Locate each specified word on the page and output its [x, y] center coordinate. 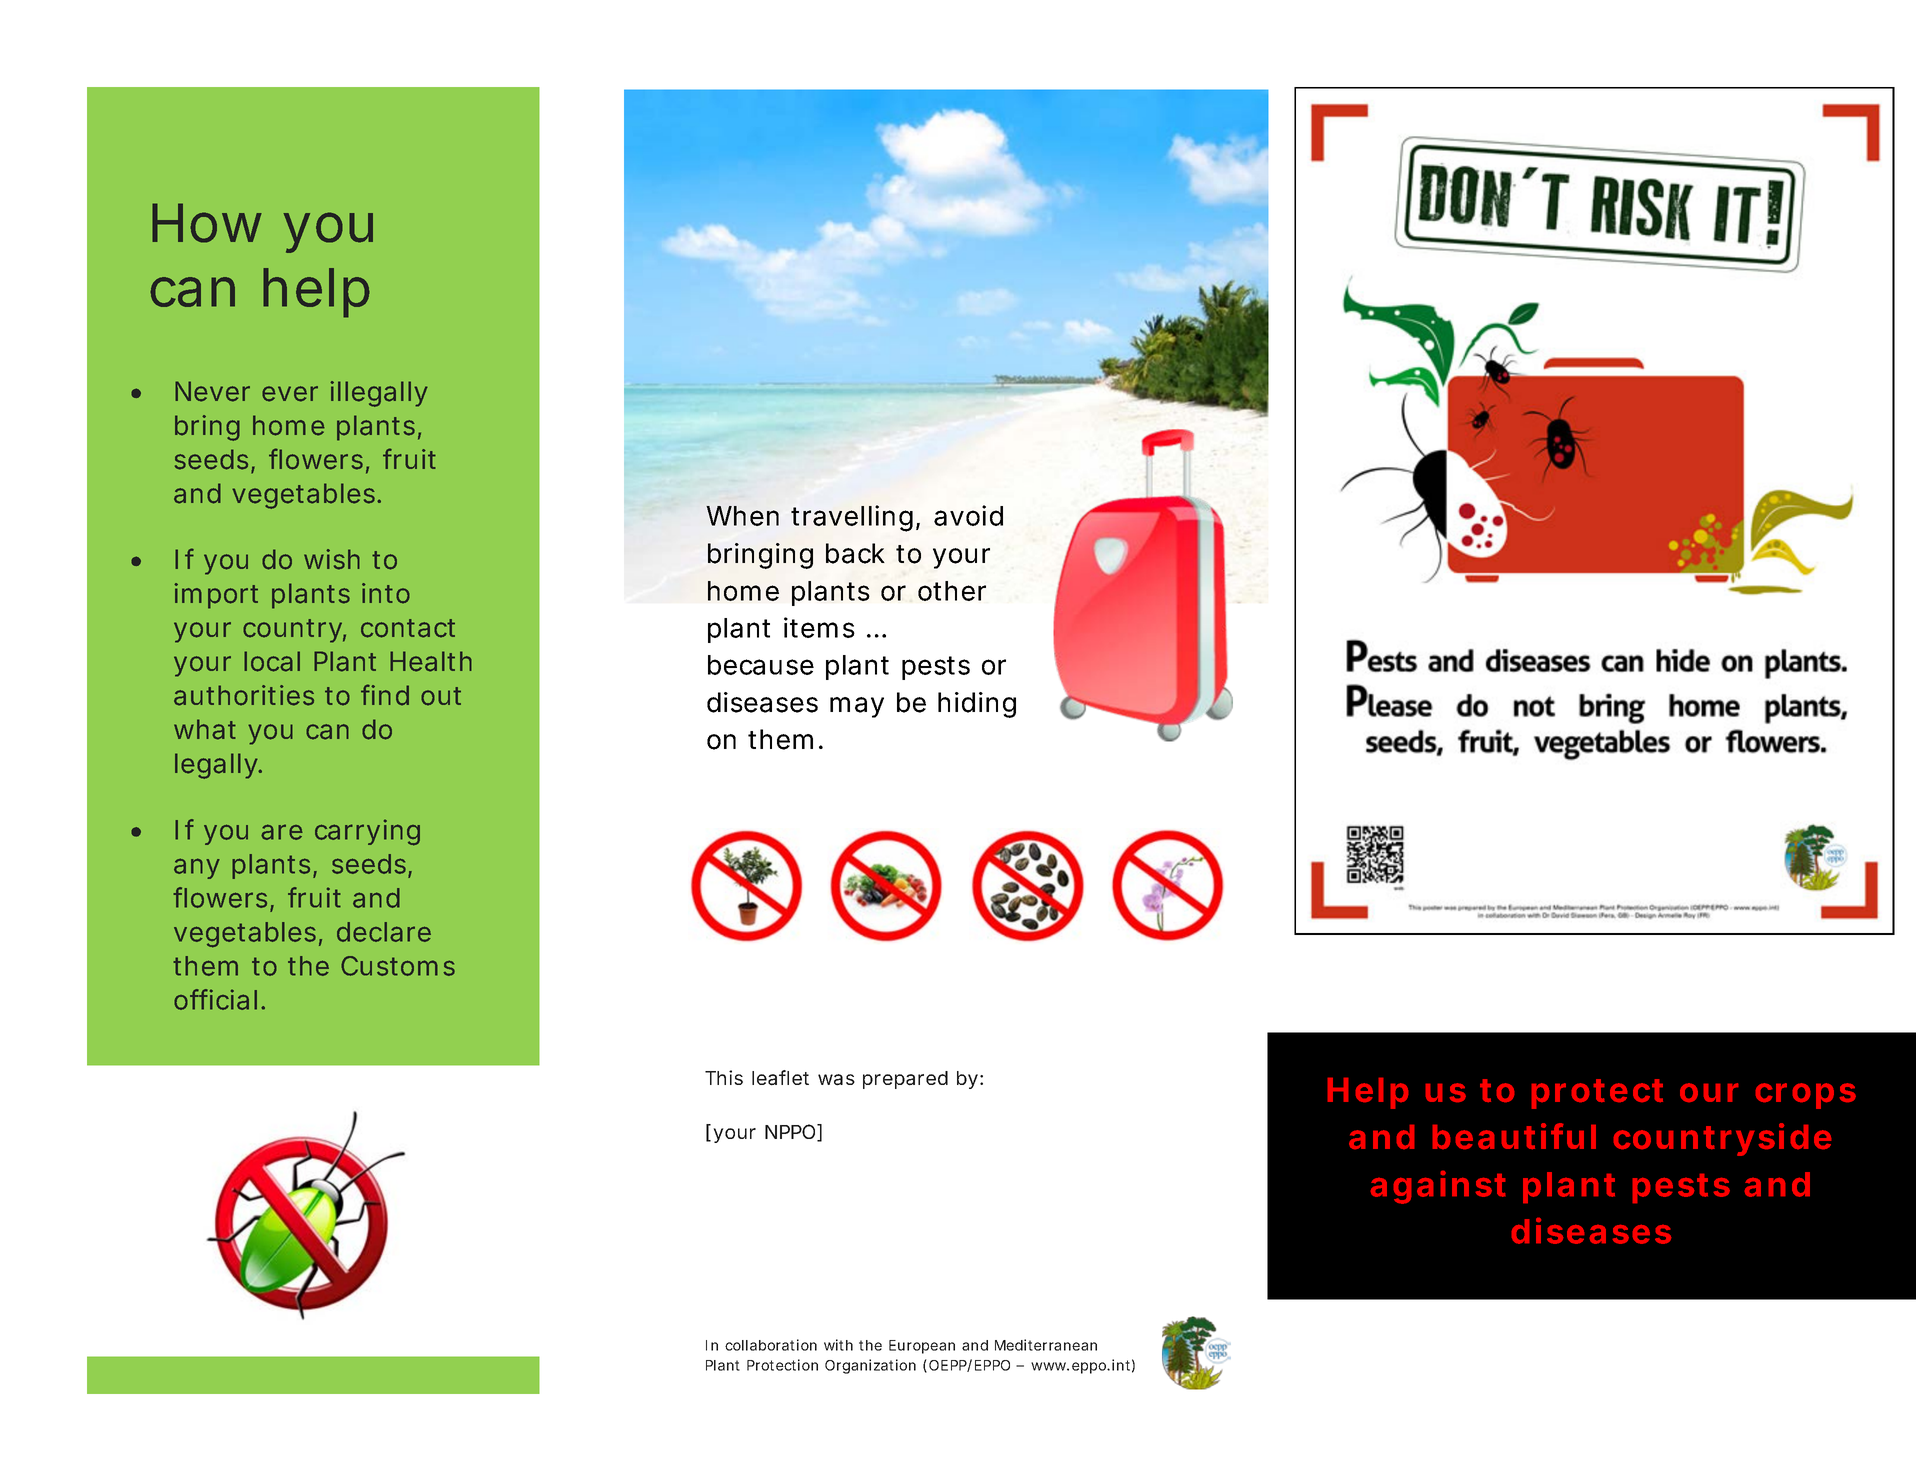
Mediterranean [1046, 1345]
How [207, 223]
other [952, 591]
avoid [968, 515]
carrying [367, 832]
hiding [977, 705]
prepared [905, 1080]
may [857, 707]
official [215, 999]
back [855, 553]
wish [332, 559]
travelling [852, 518]
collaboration [771, 1345]
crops [1806, 1096]
